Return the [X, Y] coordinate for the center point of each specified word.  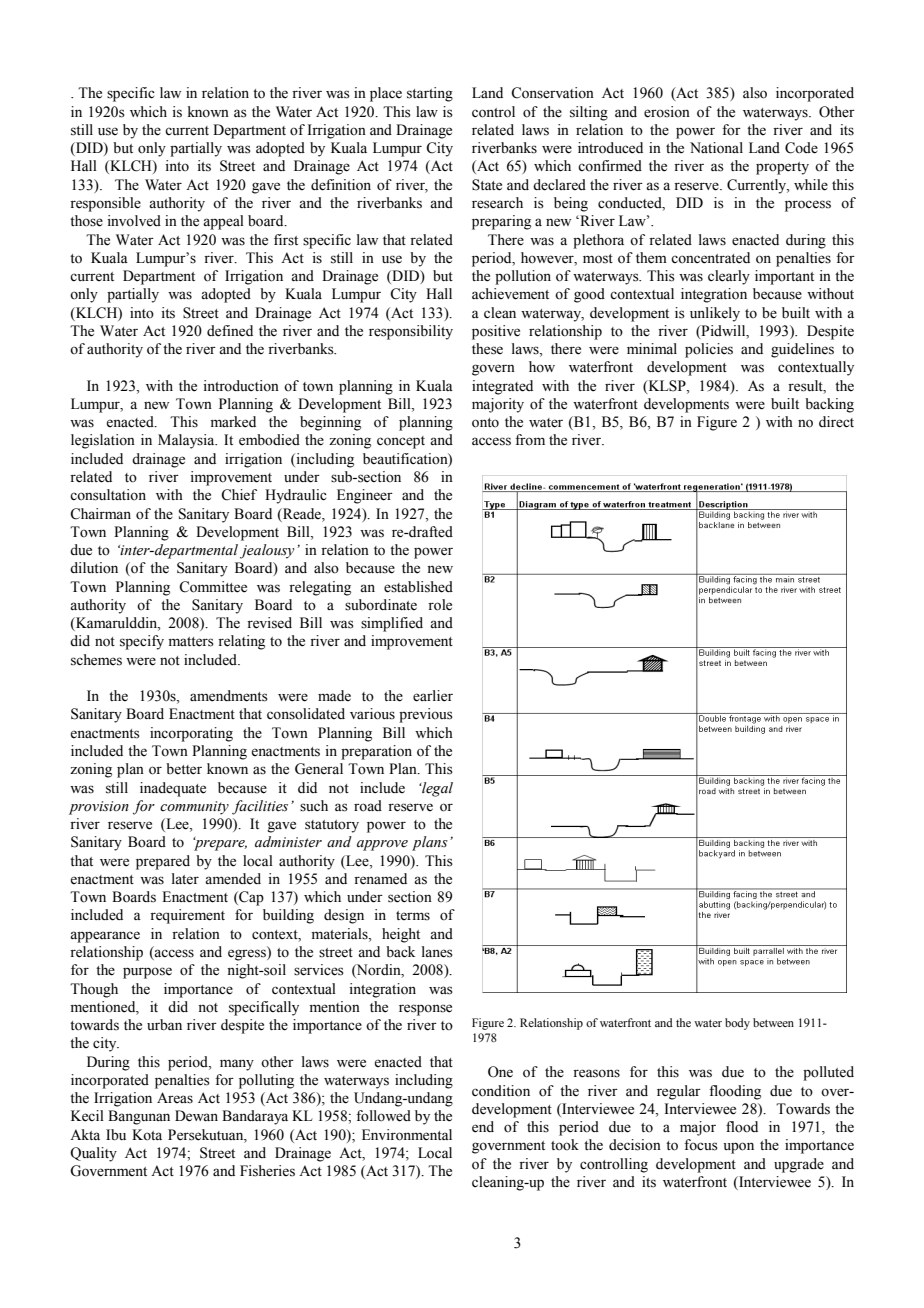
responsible [105, 204]
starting [430, 94]
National [716, 148]
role [440, 605]
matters [191, 642]
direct [836, 422]
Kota [147, 1135]
